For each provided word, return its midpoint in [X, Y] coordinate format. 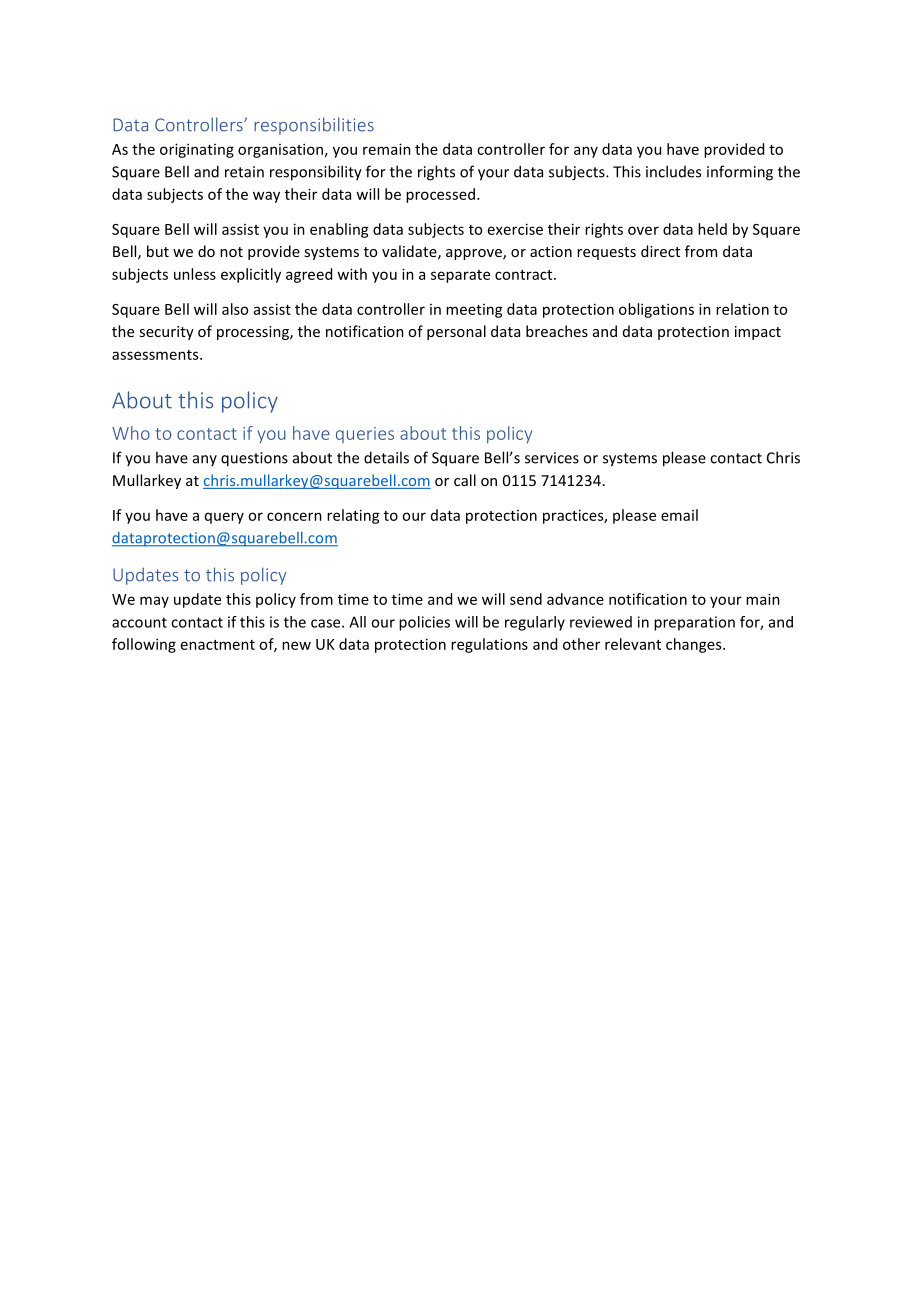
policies [424, 623]
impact [758, 333]
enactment [218, 645]
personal [456, 332]
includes [673, 171]
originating [197, 150]
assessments [156, 355]
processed [440, 195]
